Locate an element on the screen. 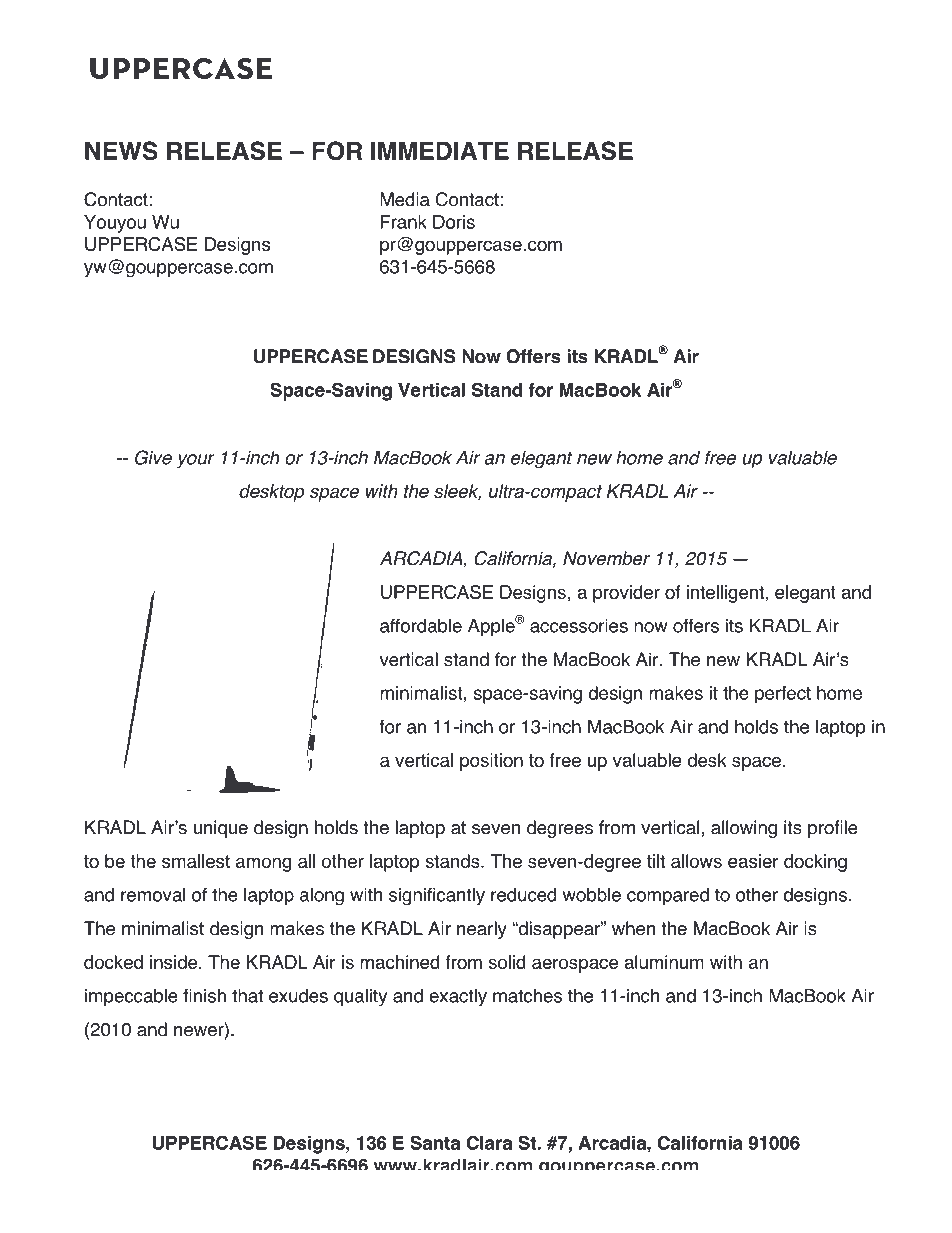  NEWS is located at coordinates (121, 150).
